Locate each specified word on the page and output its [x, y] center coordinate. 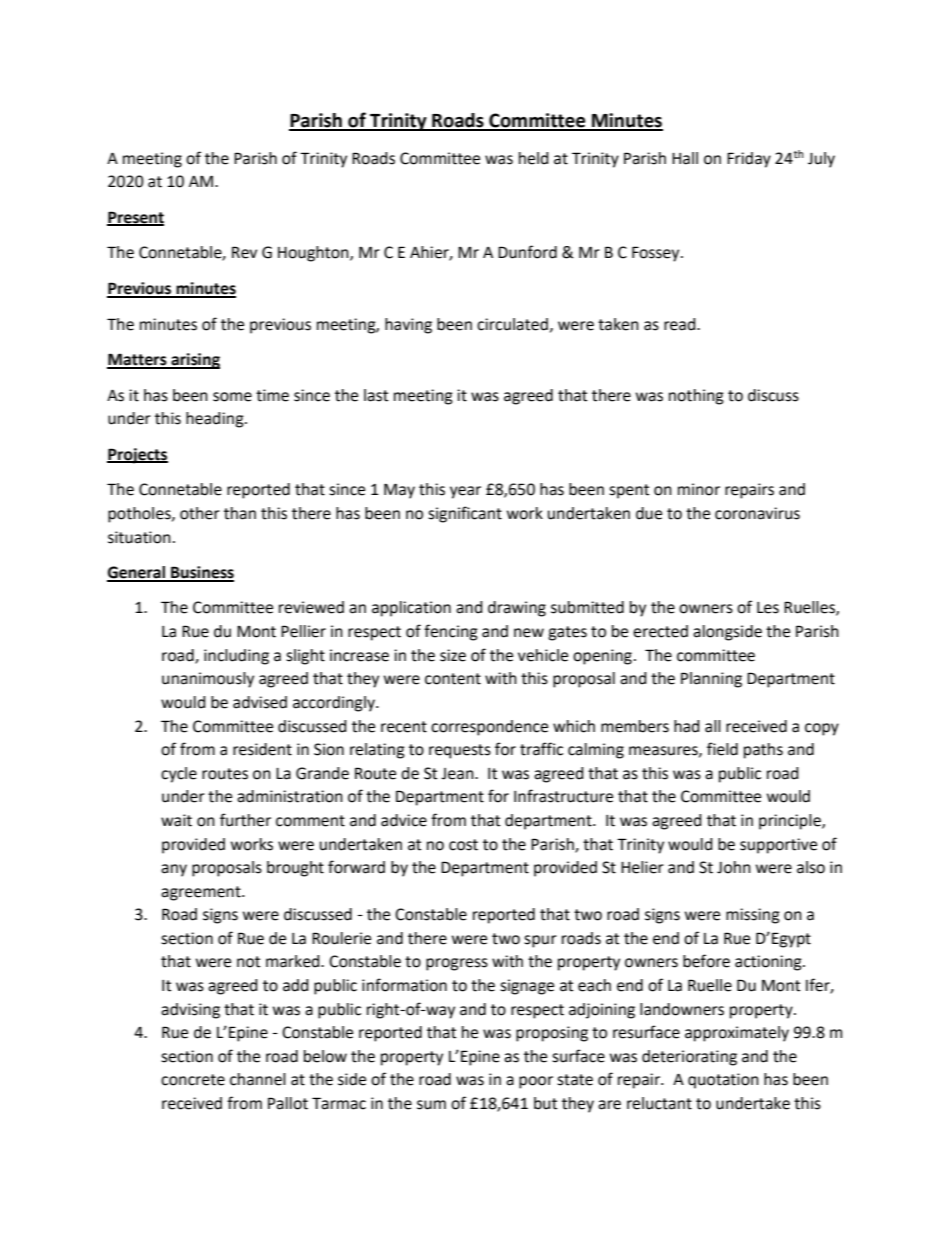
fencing [451, 632]
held [534, 158]
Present [135, 218]
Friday [749, 160]
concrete [193, 1080]
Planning [711, 680]
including [236, 657]
